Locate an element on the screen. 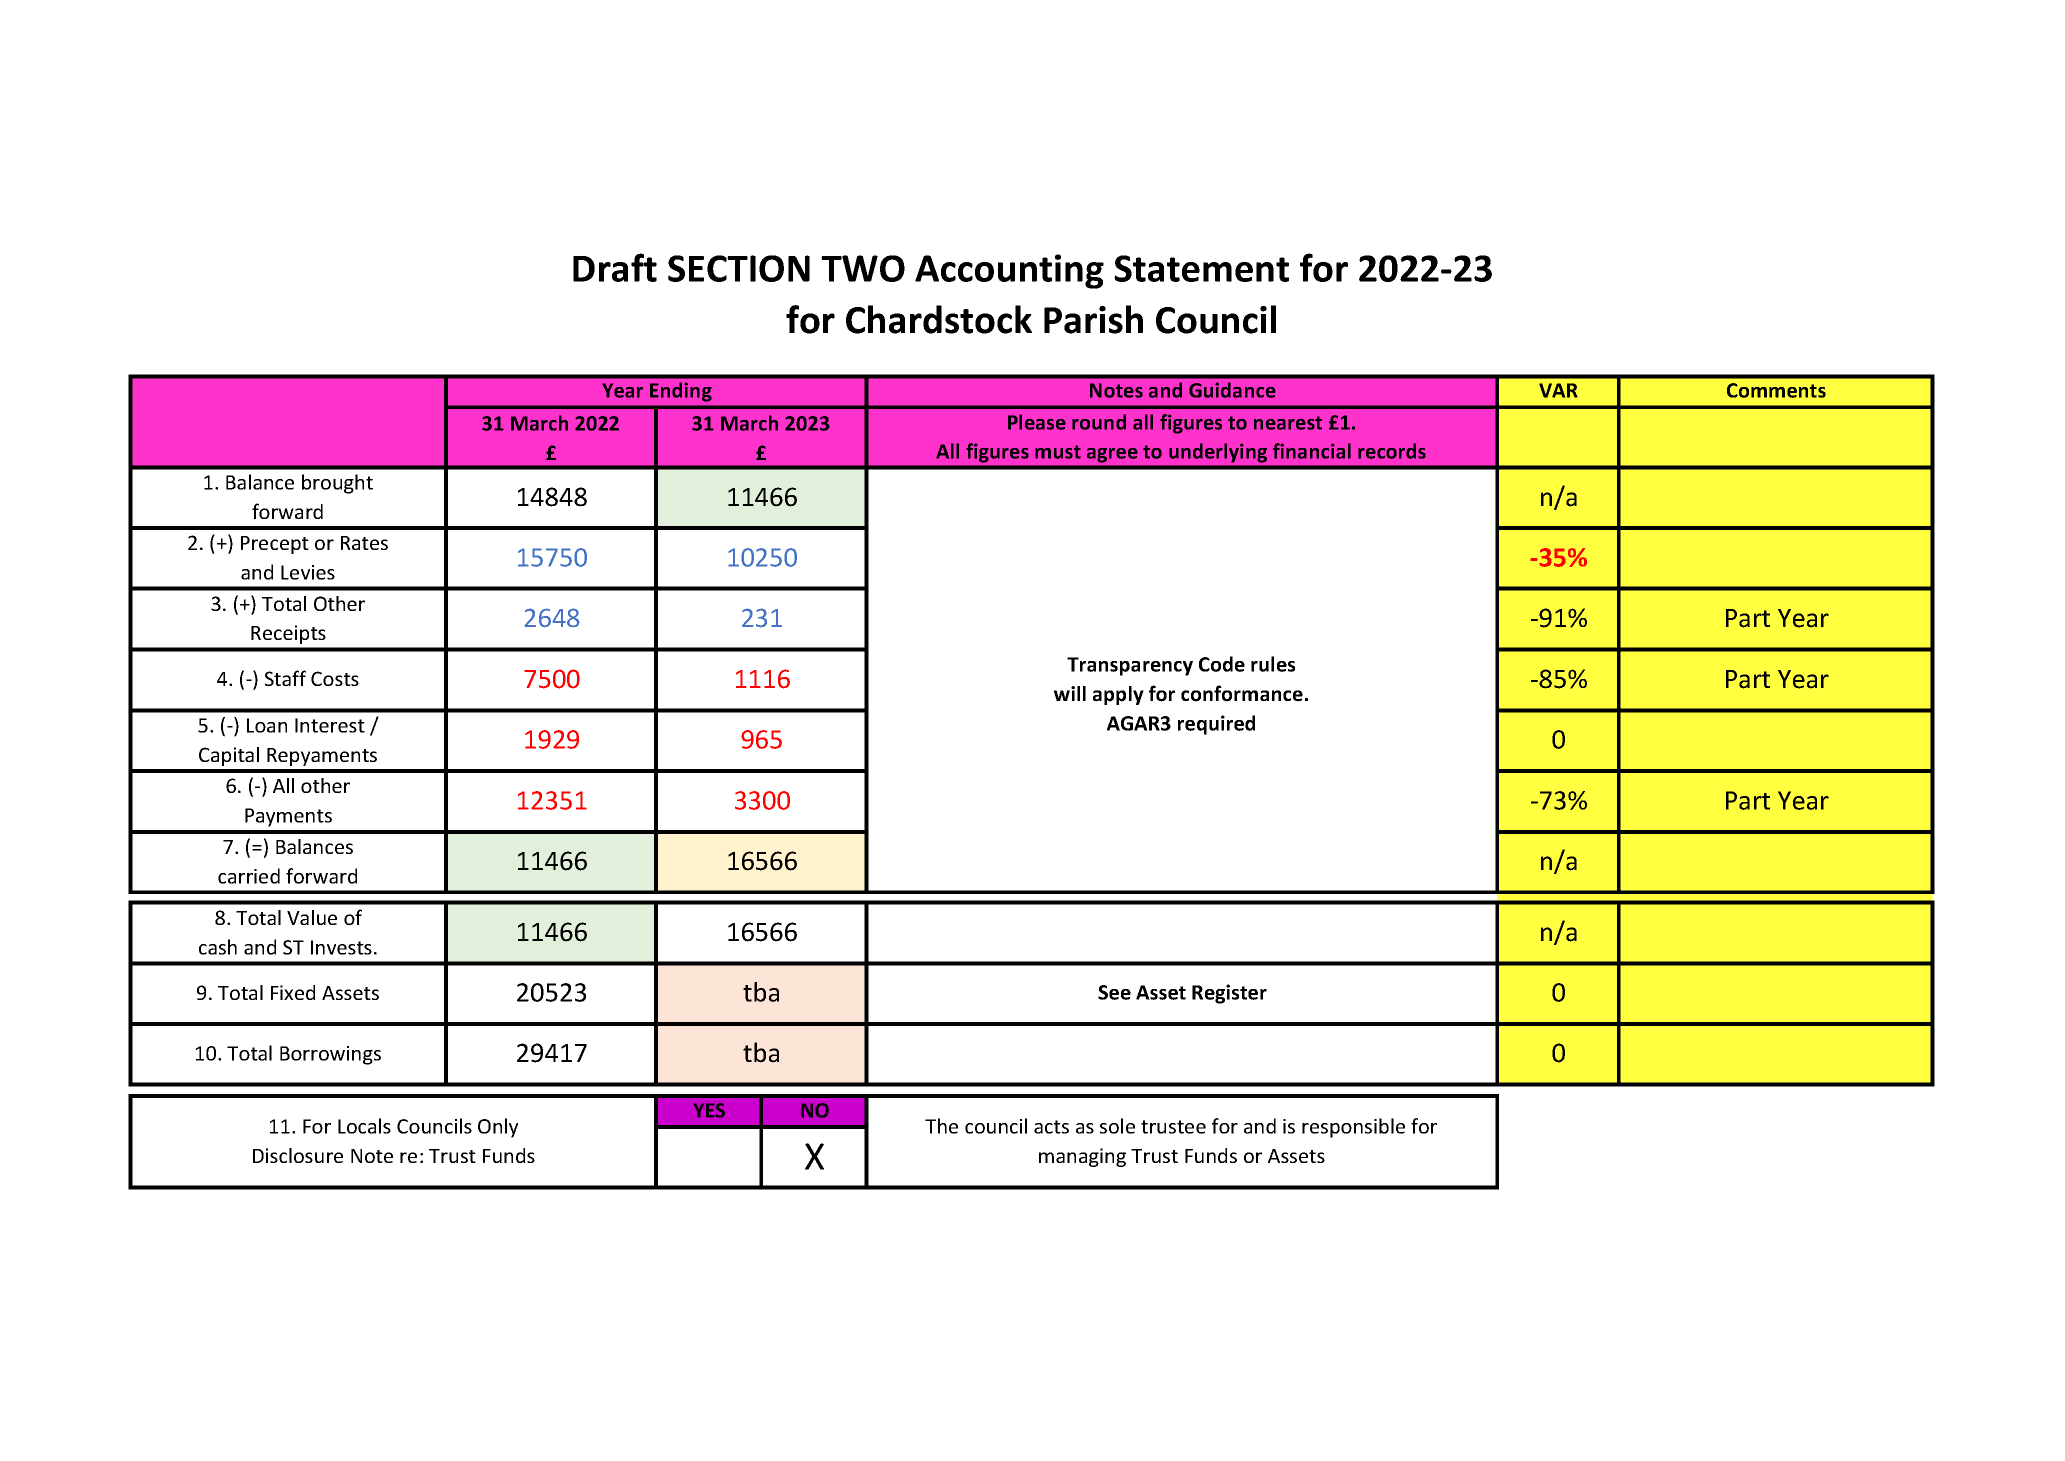 This screenshot has height=1461, width=2065. responsible is located at coordinates (1353, 1128).
